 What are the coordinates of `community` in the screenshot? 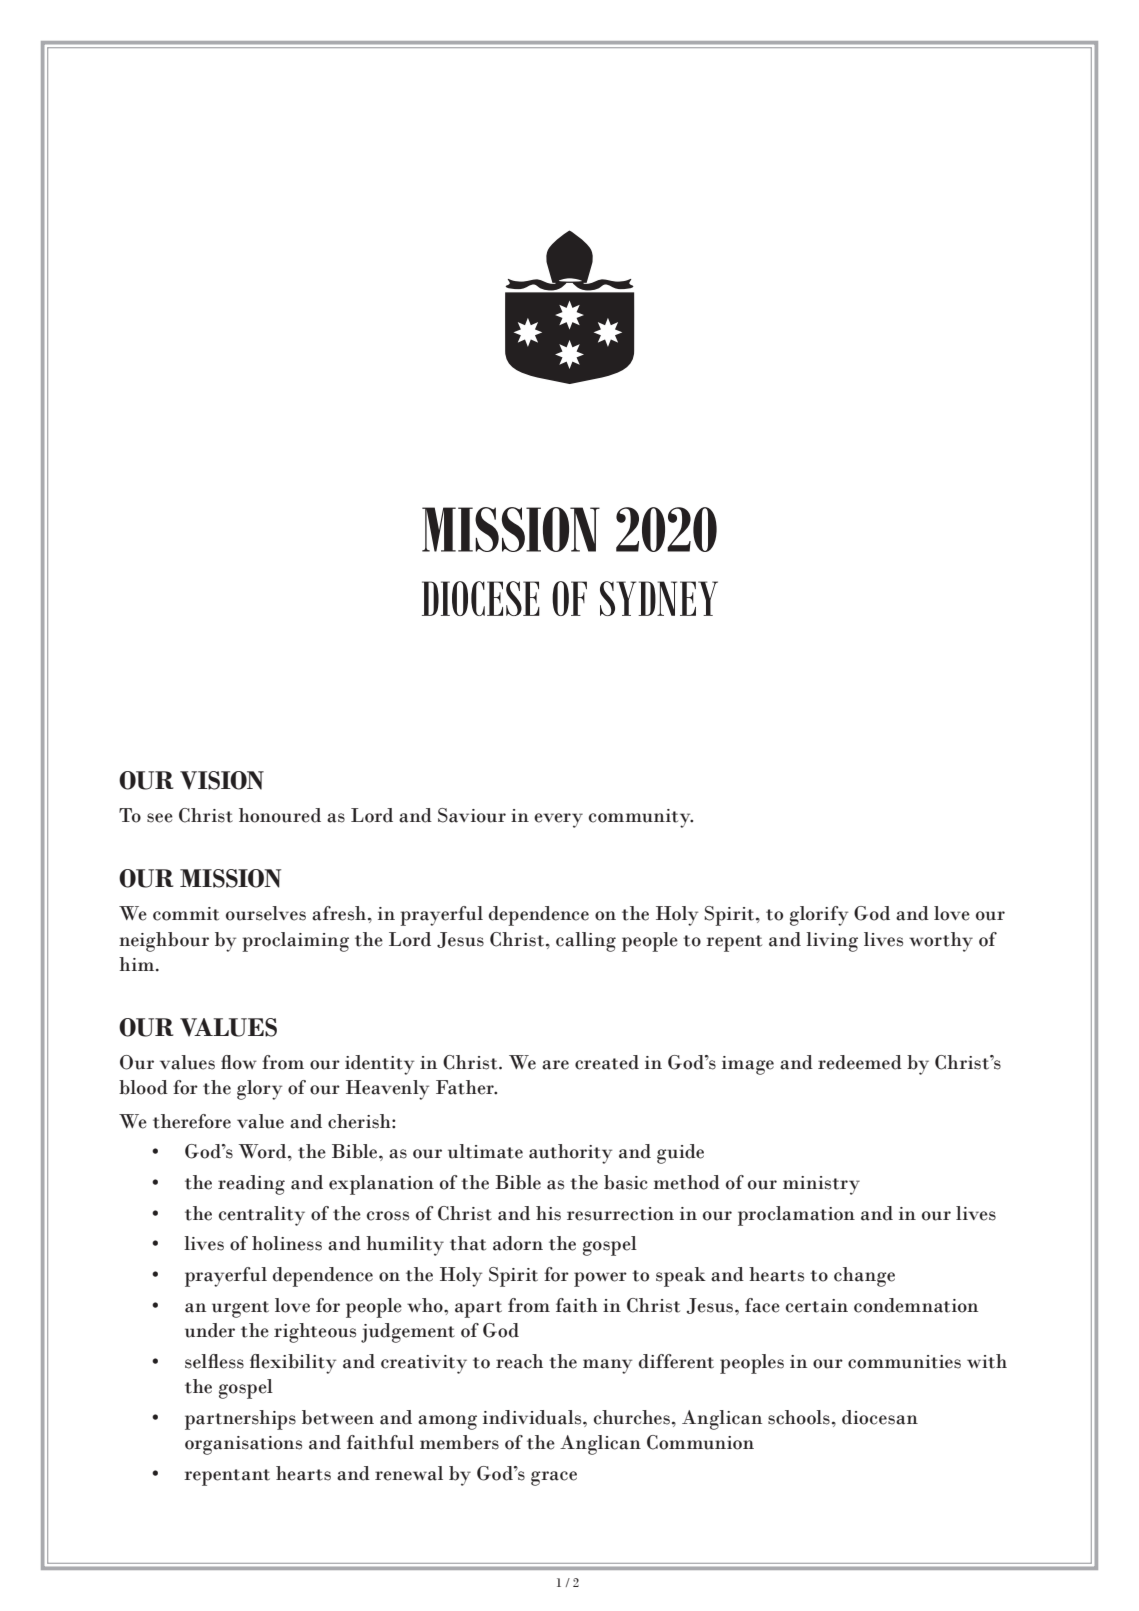 It's located at (641, 818).
